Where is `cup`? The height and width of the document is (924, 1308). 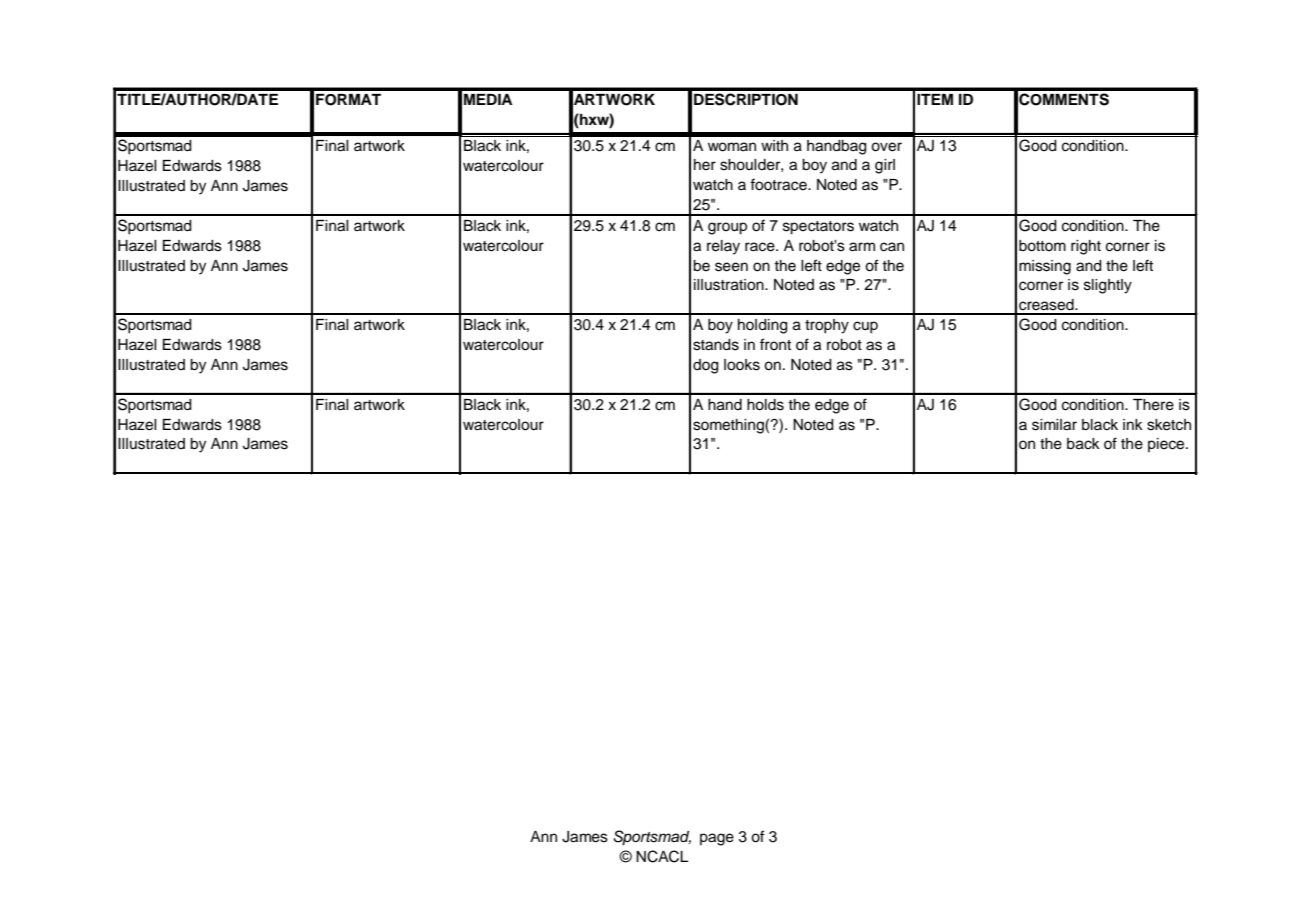
cup is located at coordinates (865, 327).
